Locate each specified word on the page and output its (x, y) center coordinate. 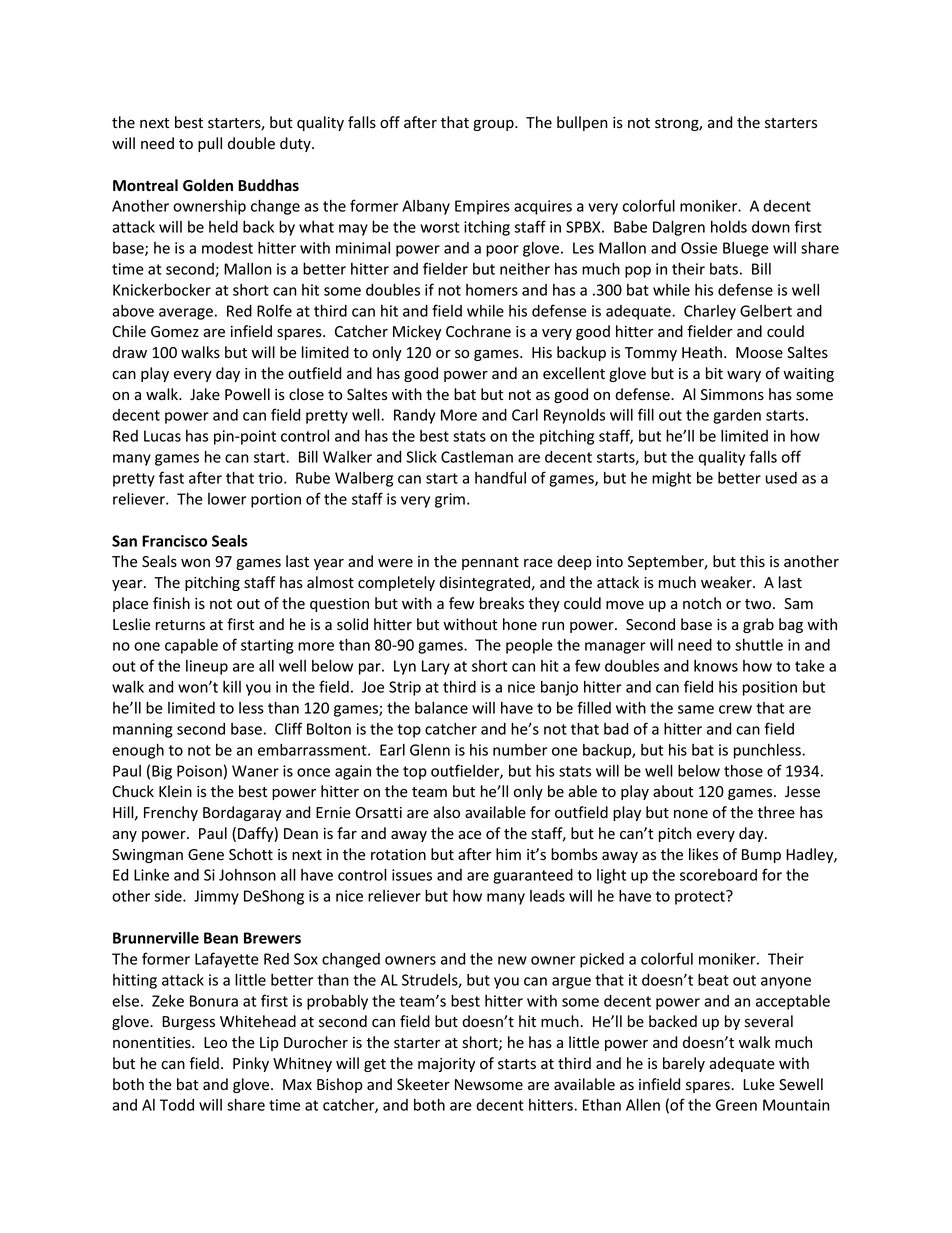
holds (729, 227)
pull (210, 144)
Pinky (251, 1064)
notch (702, 603)
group (494, 125)
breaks (502, 603)
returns (180, 625)
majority (446, 1065)
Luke (759, 1084)
